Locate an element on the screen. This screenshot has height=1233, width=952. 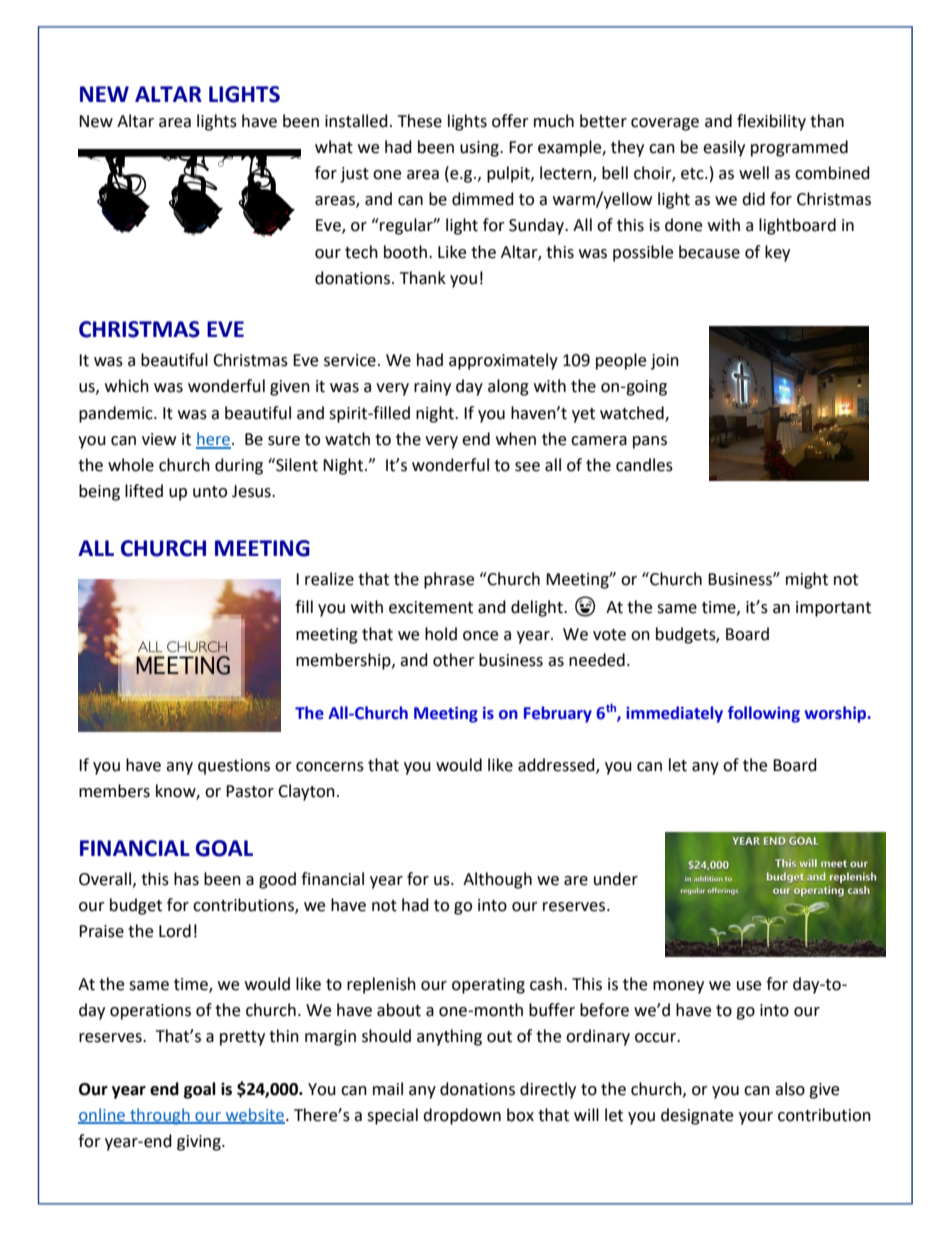
join is located at coordinates (665, 362).
